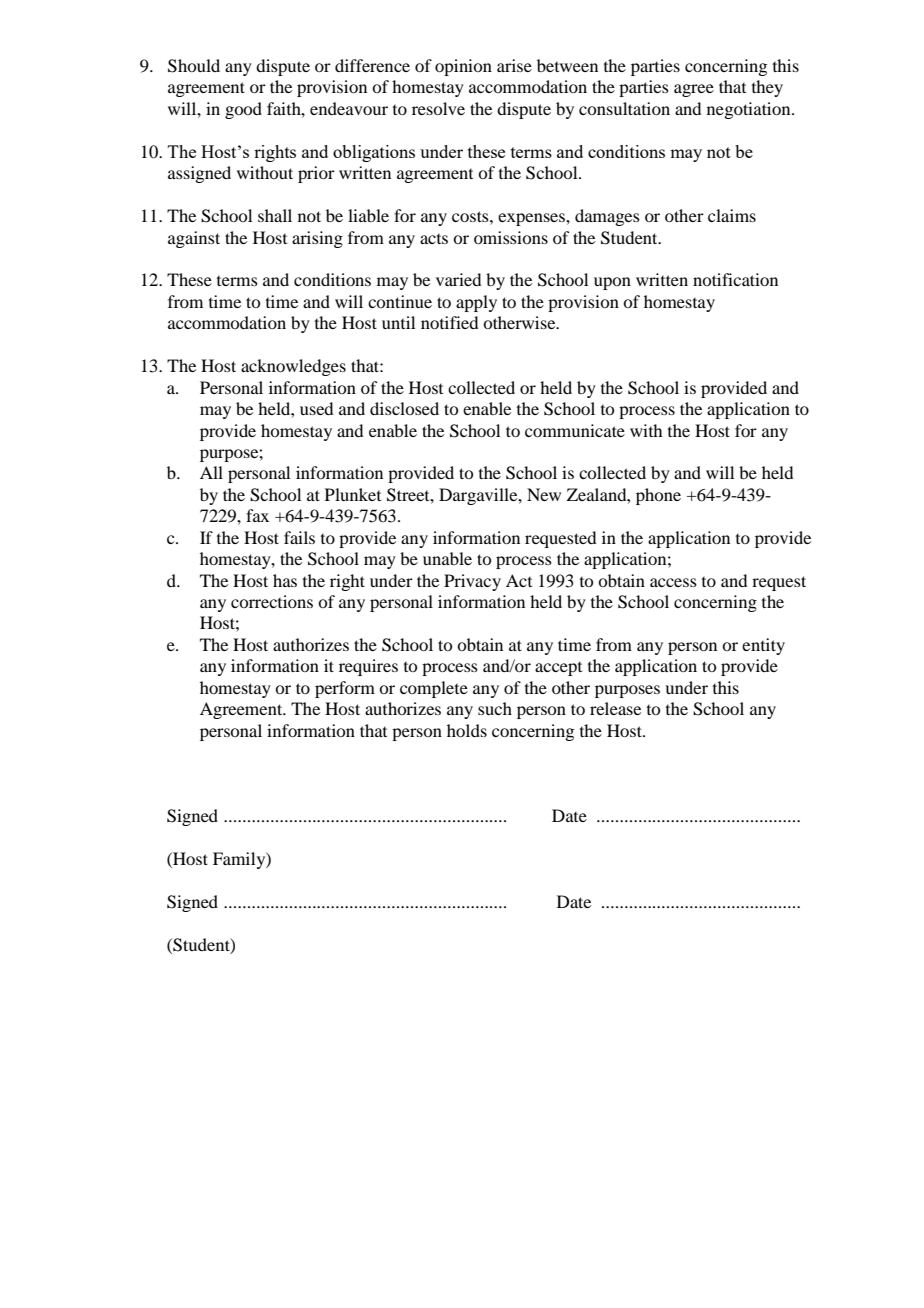 The width and height of the screenshot is (924, 1308). Describe the element at coordinates (345, 689) in the screenshot. I see `perform` at that location.
